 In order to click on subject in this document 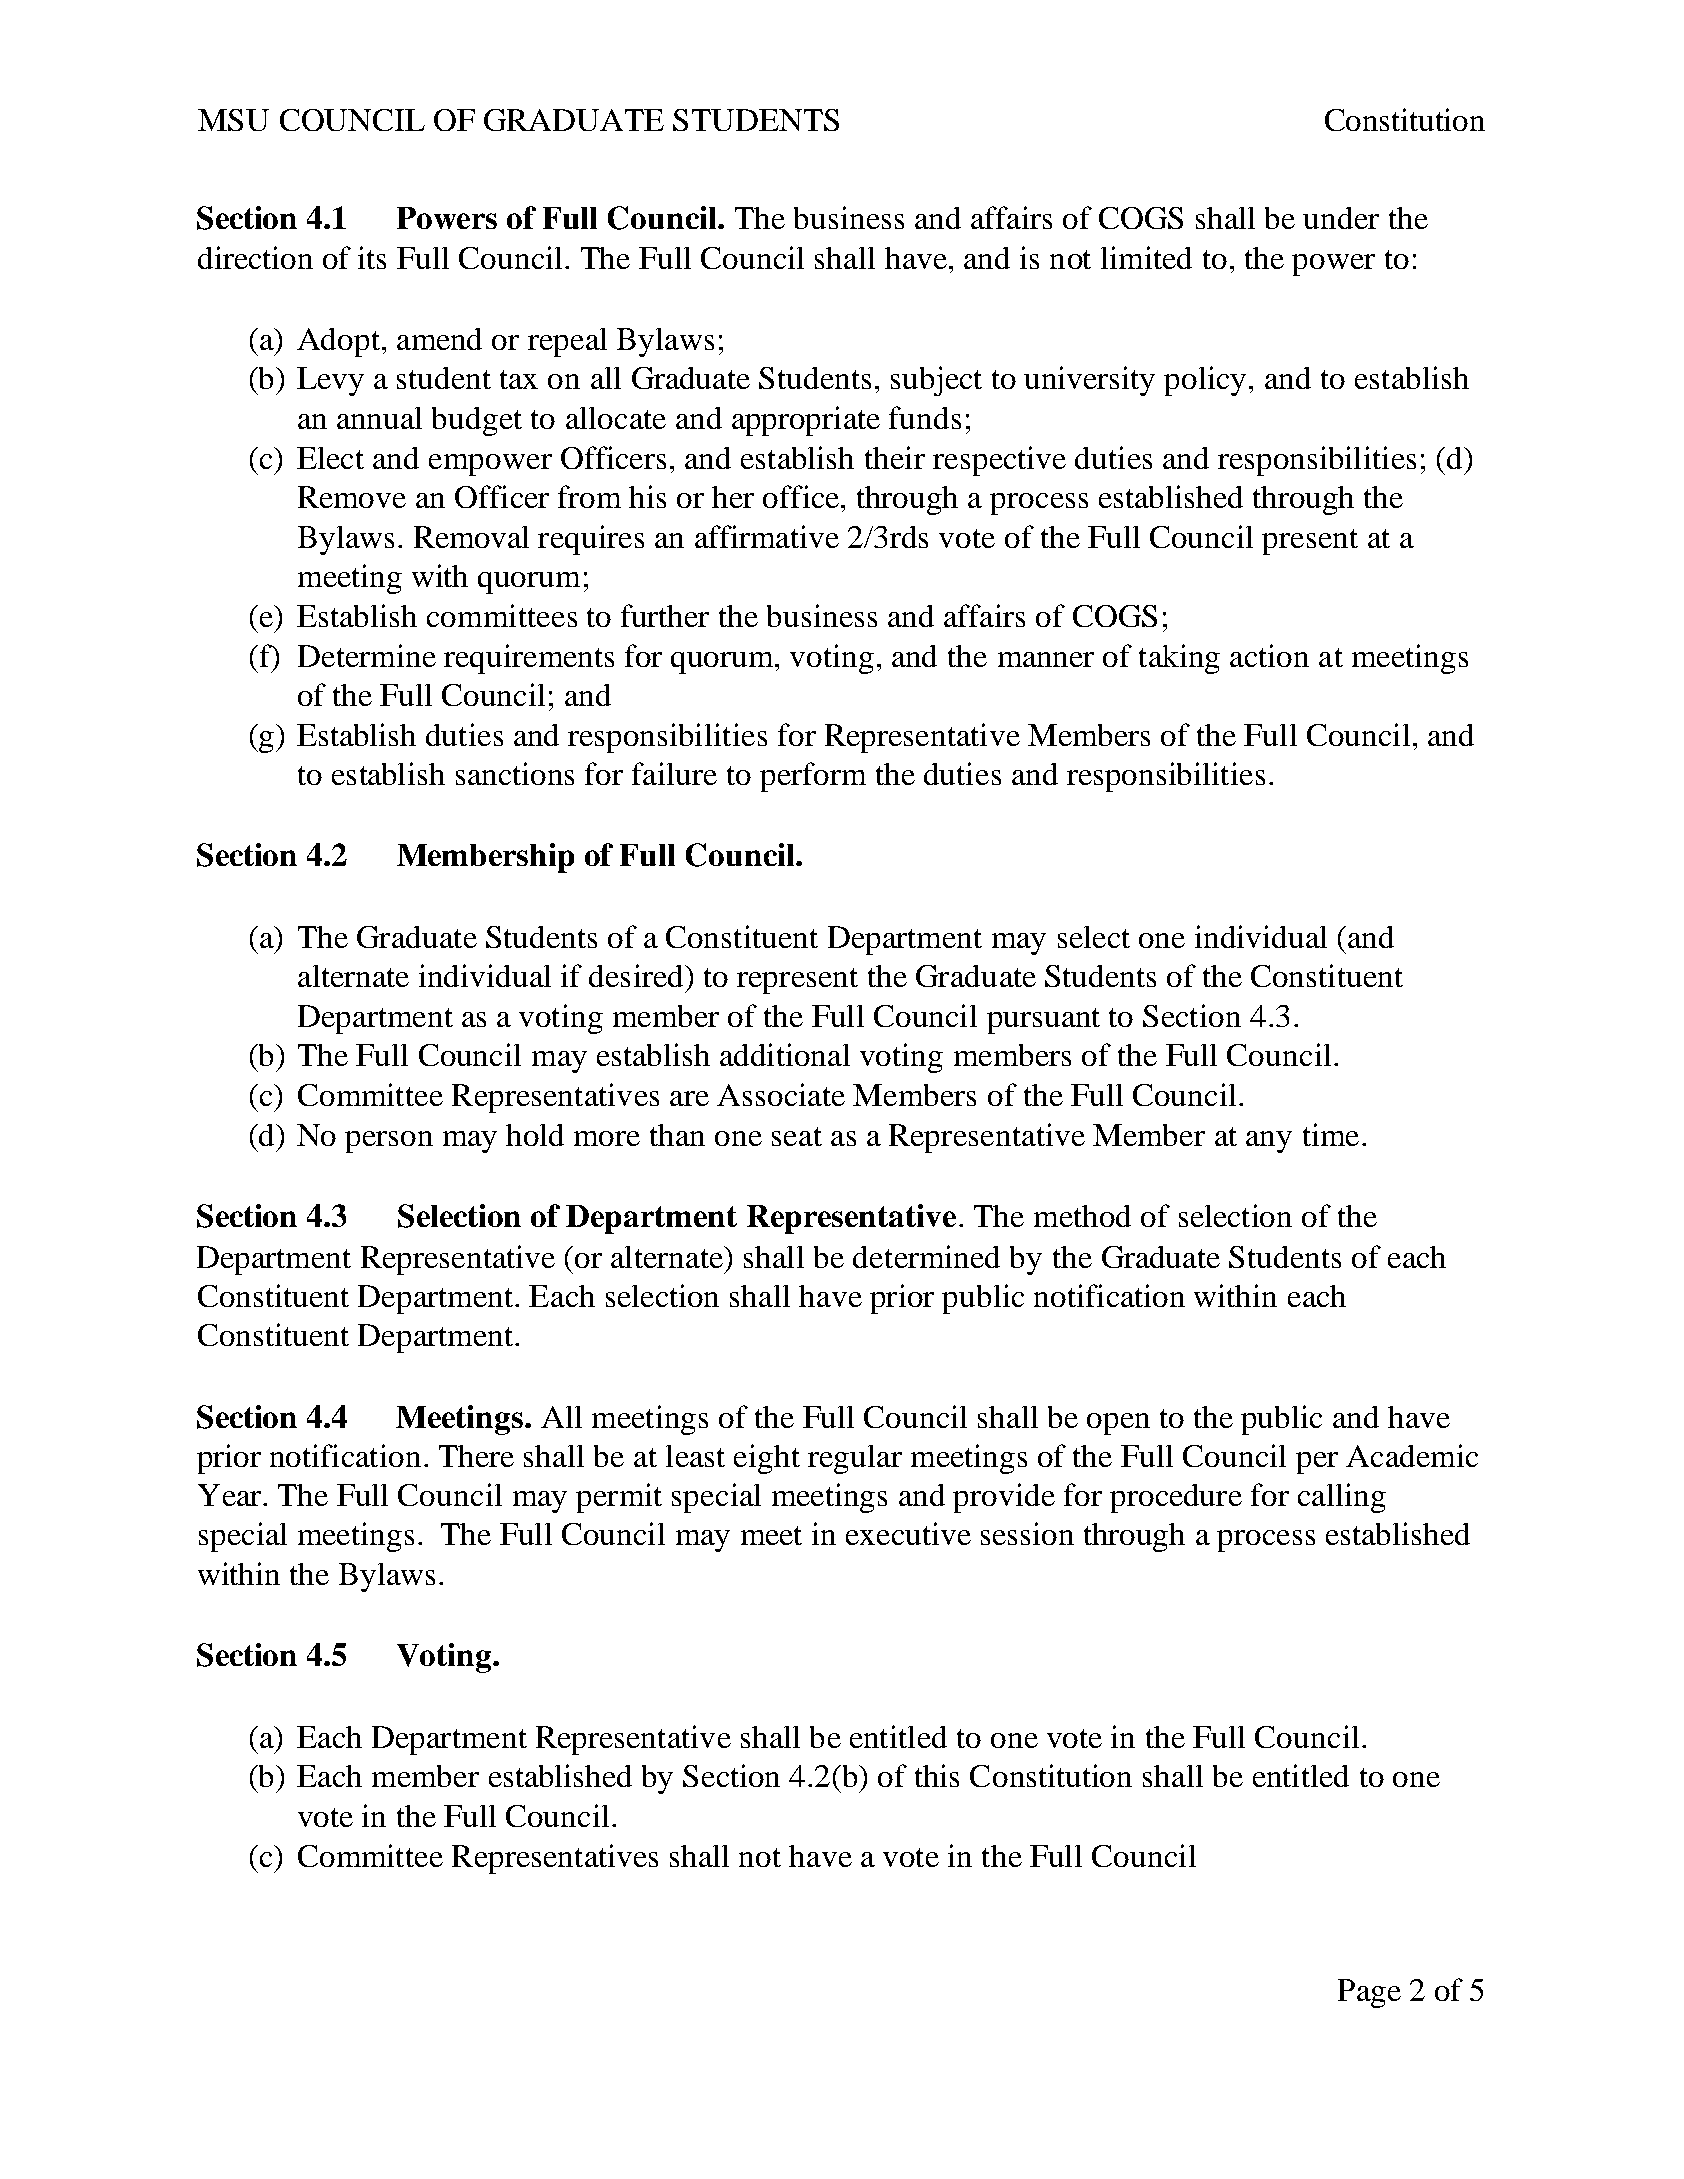, I will do `click(936, 381)`.
